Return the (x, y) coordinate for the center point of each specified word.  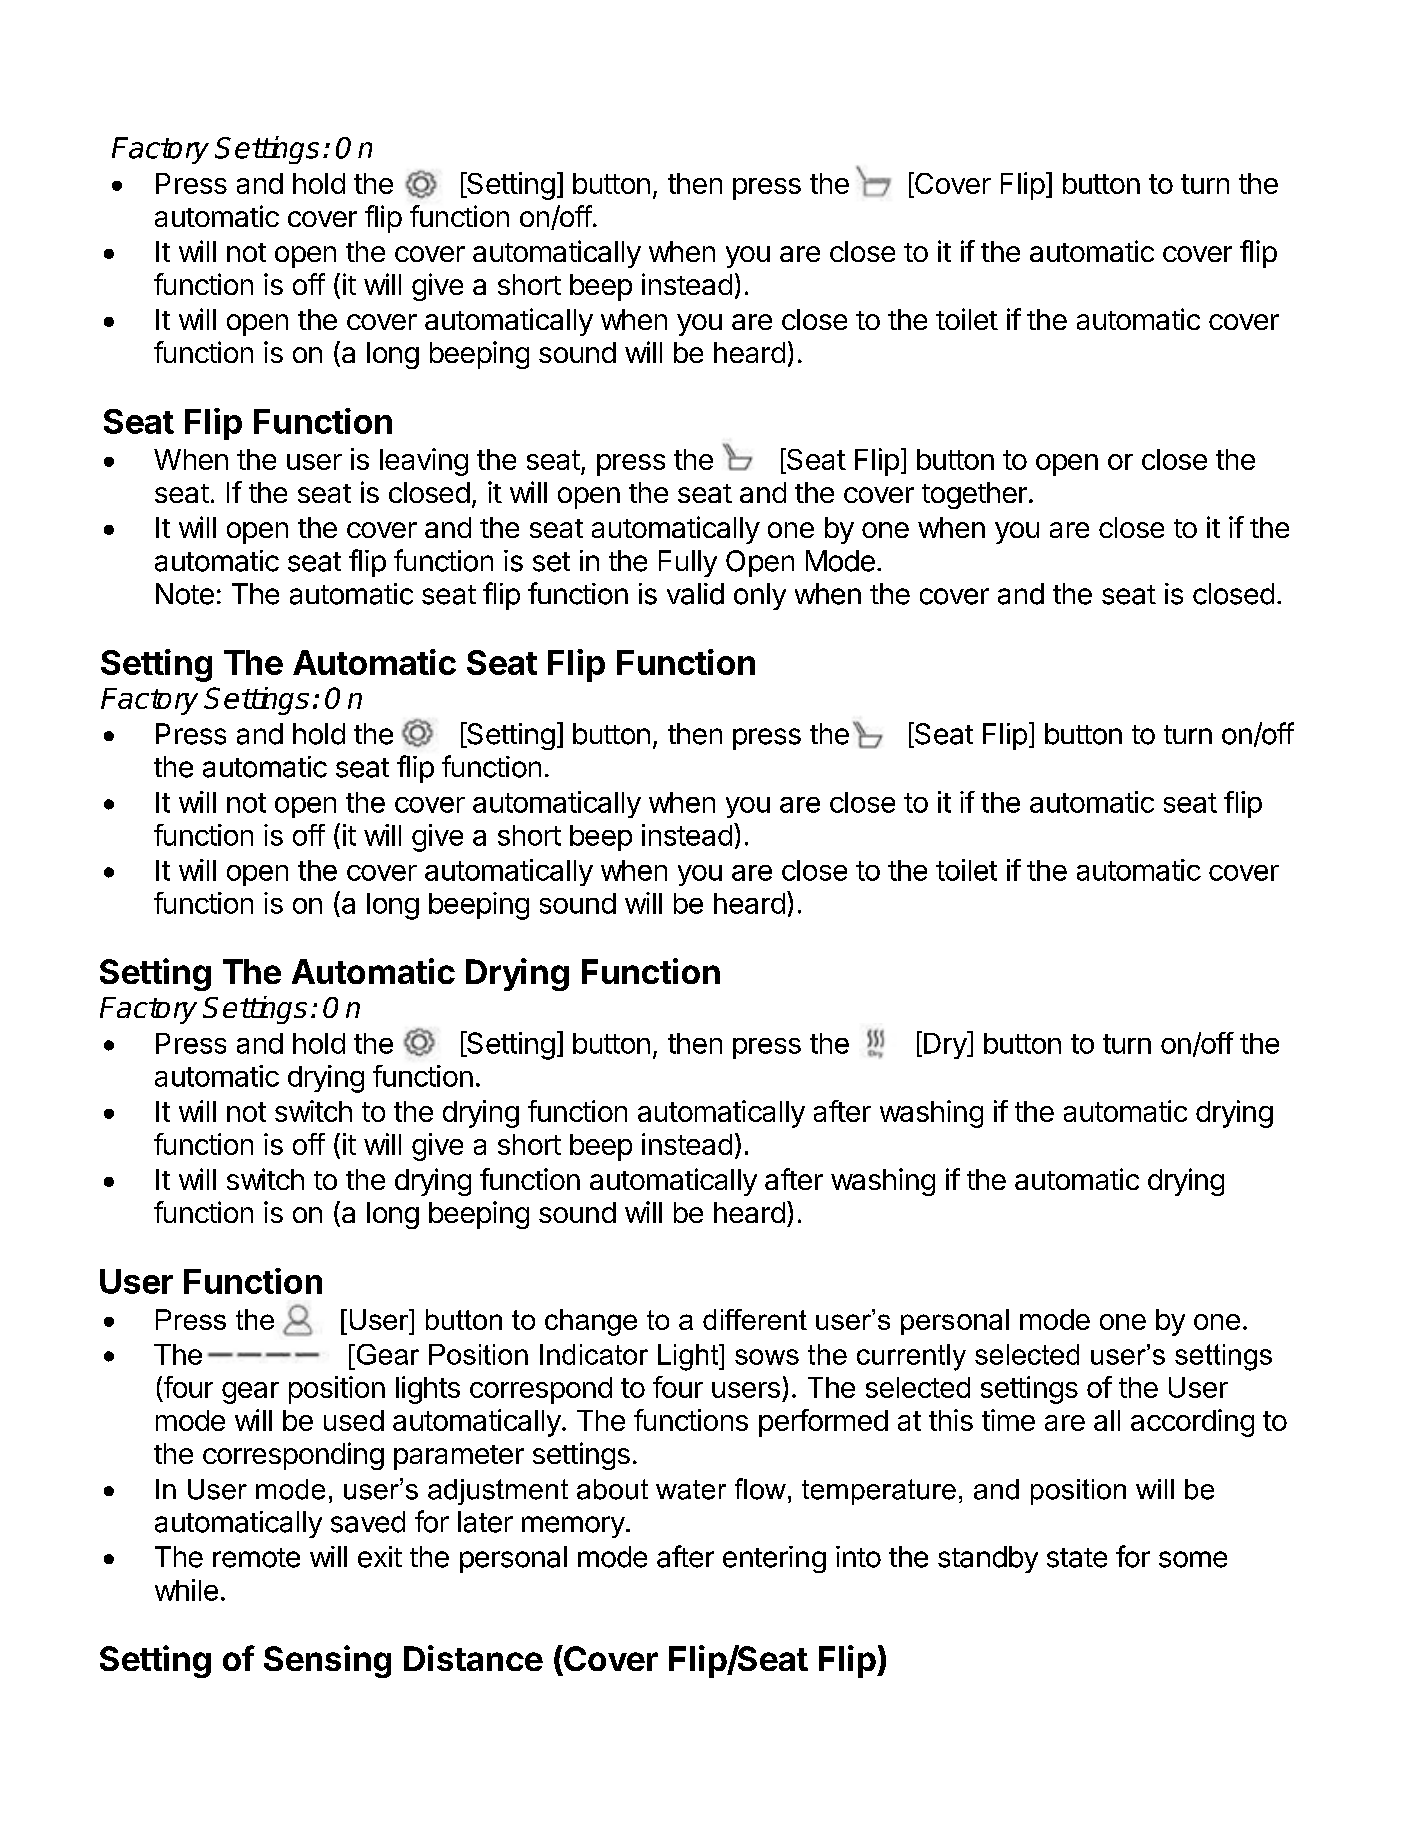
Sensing (327, 1661)
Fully (688, 563)
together (974, 495)
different (755, 1319)
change (591, 1322)
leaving (424, 462)
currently (911, 1357)
